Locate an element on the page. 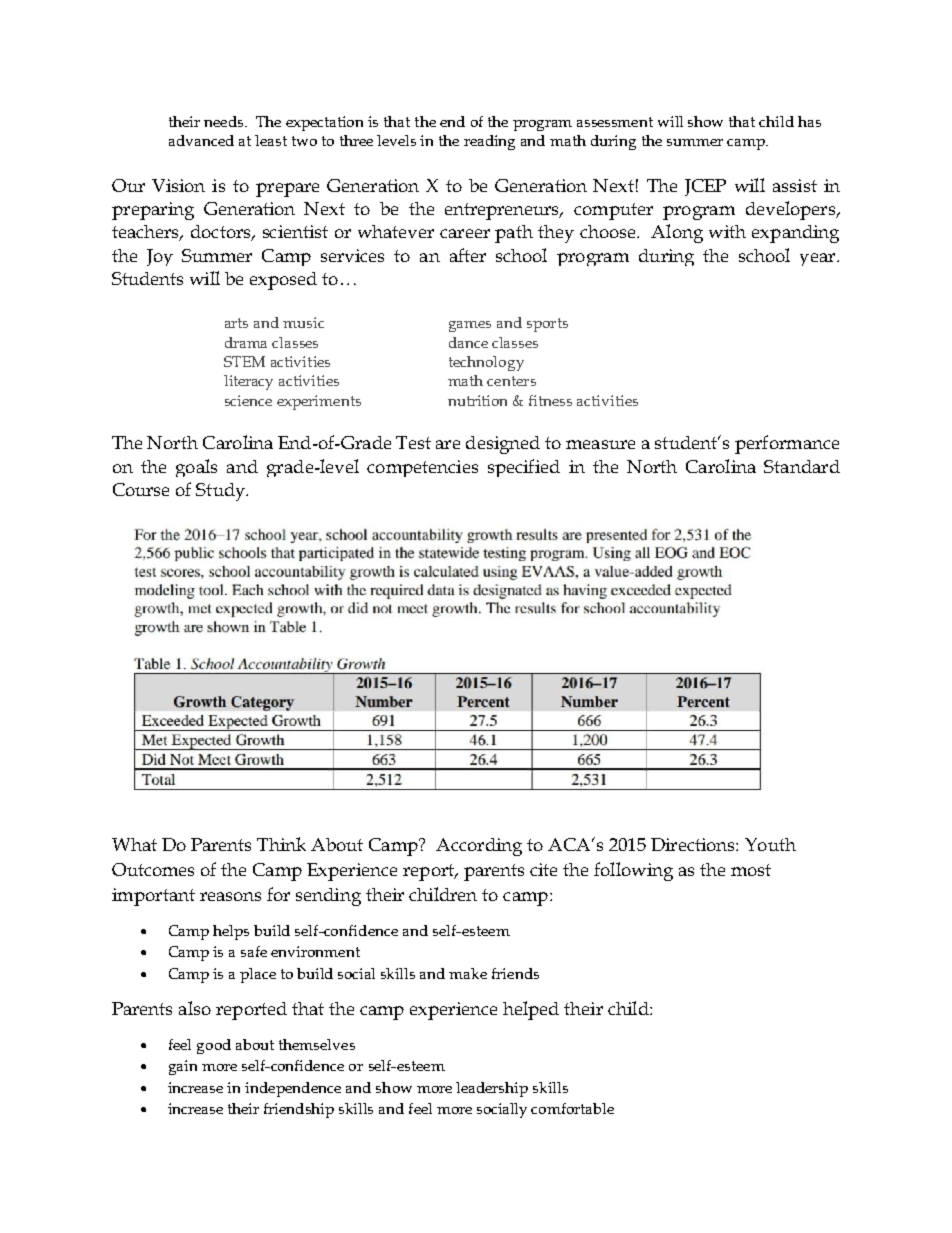  leadership is located at coordinates (492, 1089).
